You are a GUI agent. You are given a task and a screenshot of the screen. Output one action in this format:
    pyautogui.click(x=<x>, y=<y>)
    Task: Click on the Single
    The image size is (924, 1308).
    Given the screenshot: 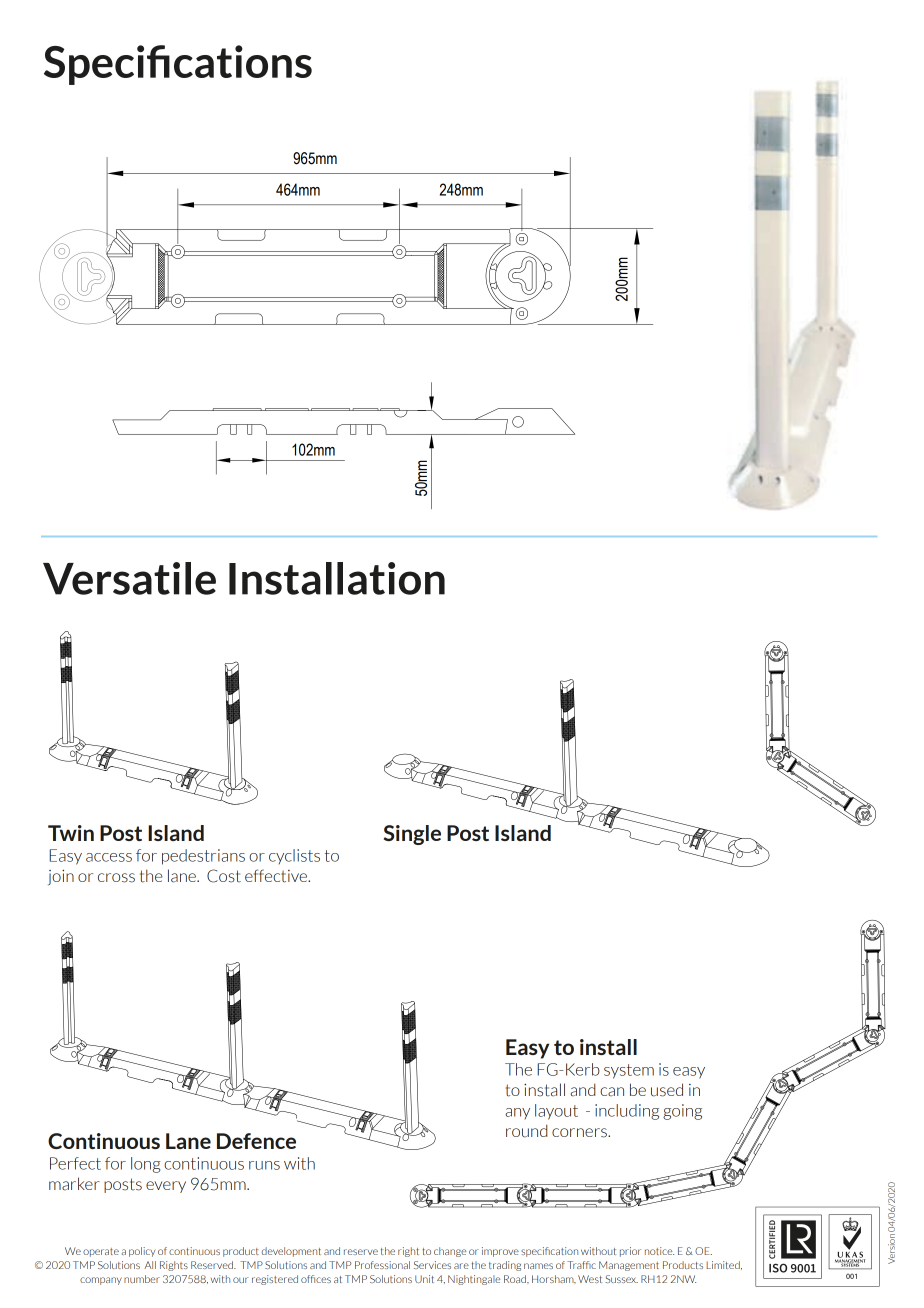 What is the action you would take?
    pyautogui.click(x=412, y=835)
